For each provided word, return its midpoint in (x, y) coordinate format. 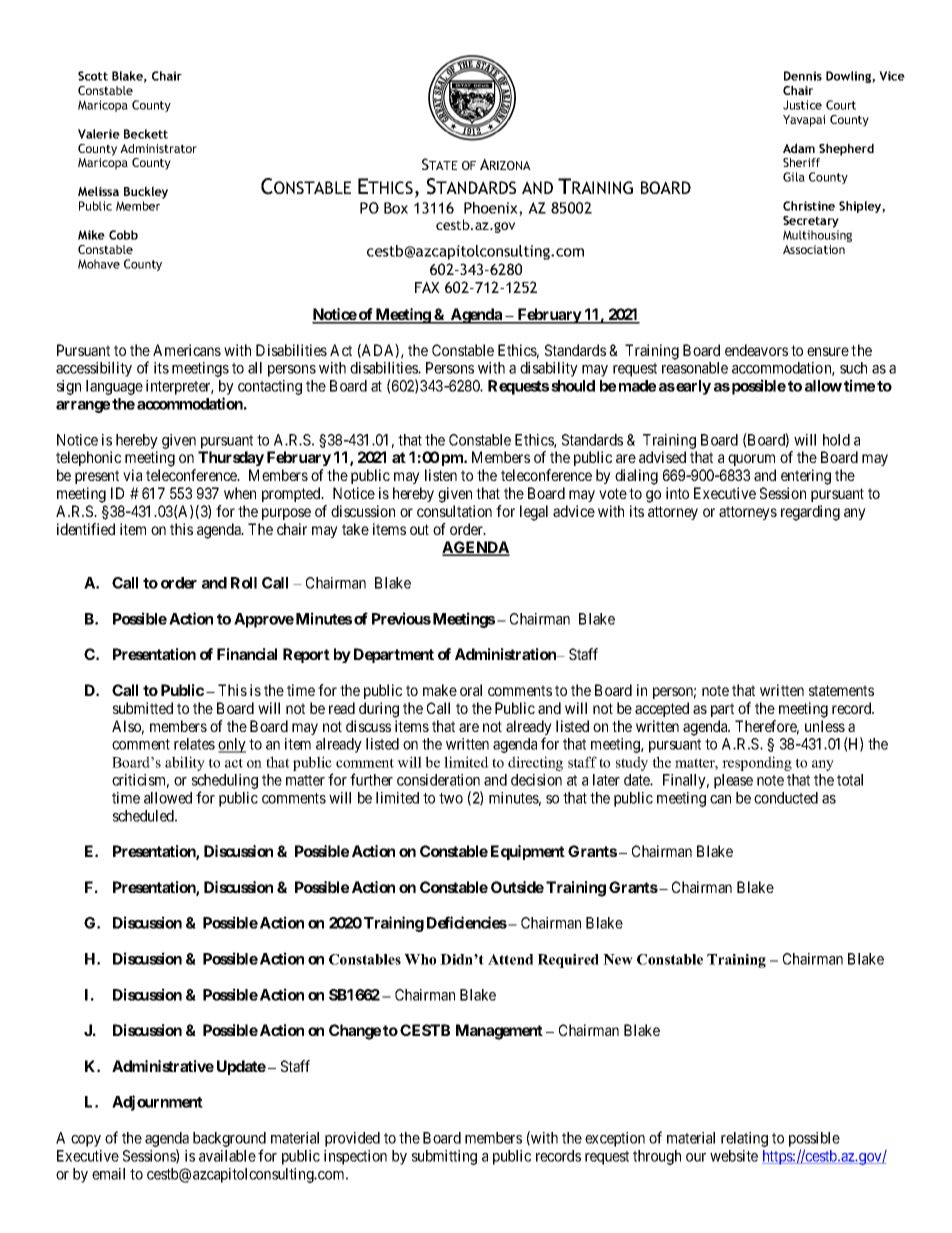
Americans (187, 350)
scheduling (225, 783)
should (573, 386)
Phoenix (492, 209)
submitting (444, 1157)
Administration (506, 654)
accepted (662, 709)
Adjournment (157, 1103)
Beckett (146, 134)
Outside (517, 887)
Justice (802, 105)
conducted (786, 798)
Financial (247, 654)
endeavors (756, 350)
